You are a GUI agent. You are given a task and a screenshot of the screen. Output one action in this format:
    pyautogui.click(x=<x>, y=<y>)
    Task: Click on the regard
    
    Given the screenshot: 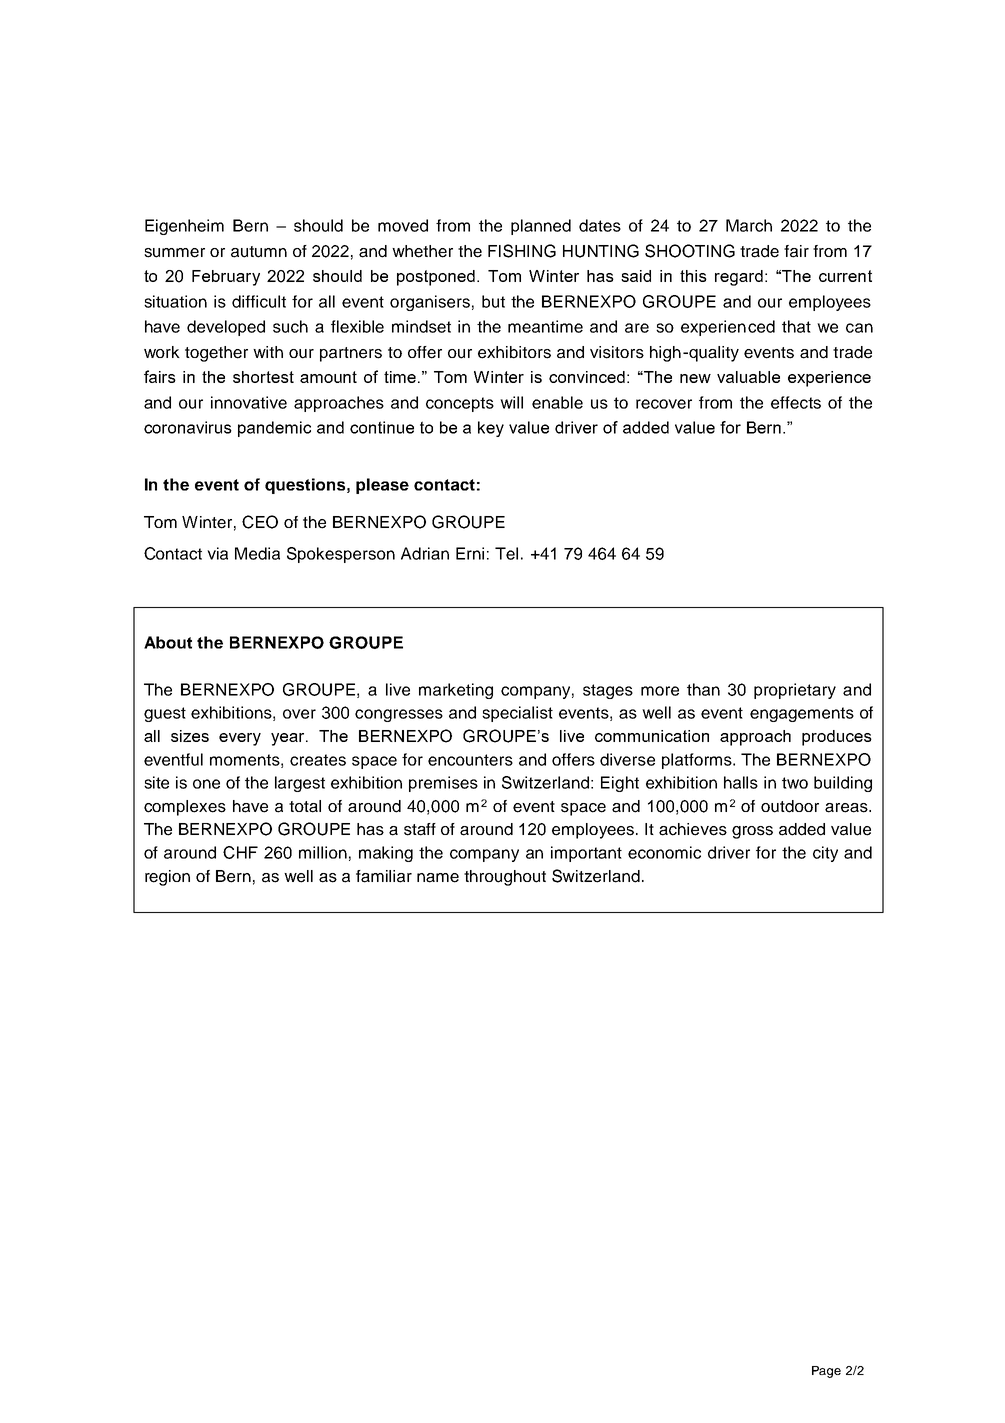 What is the action you would take?
    pyautogui.click(x=739, y=278)
